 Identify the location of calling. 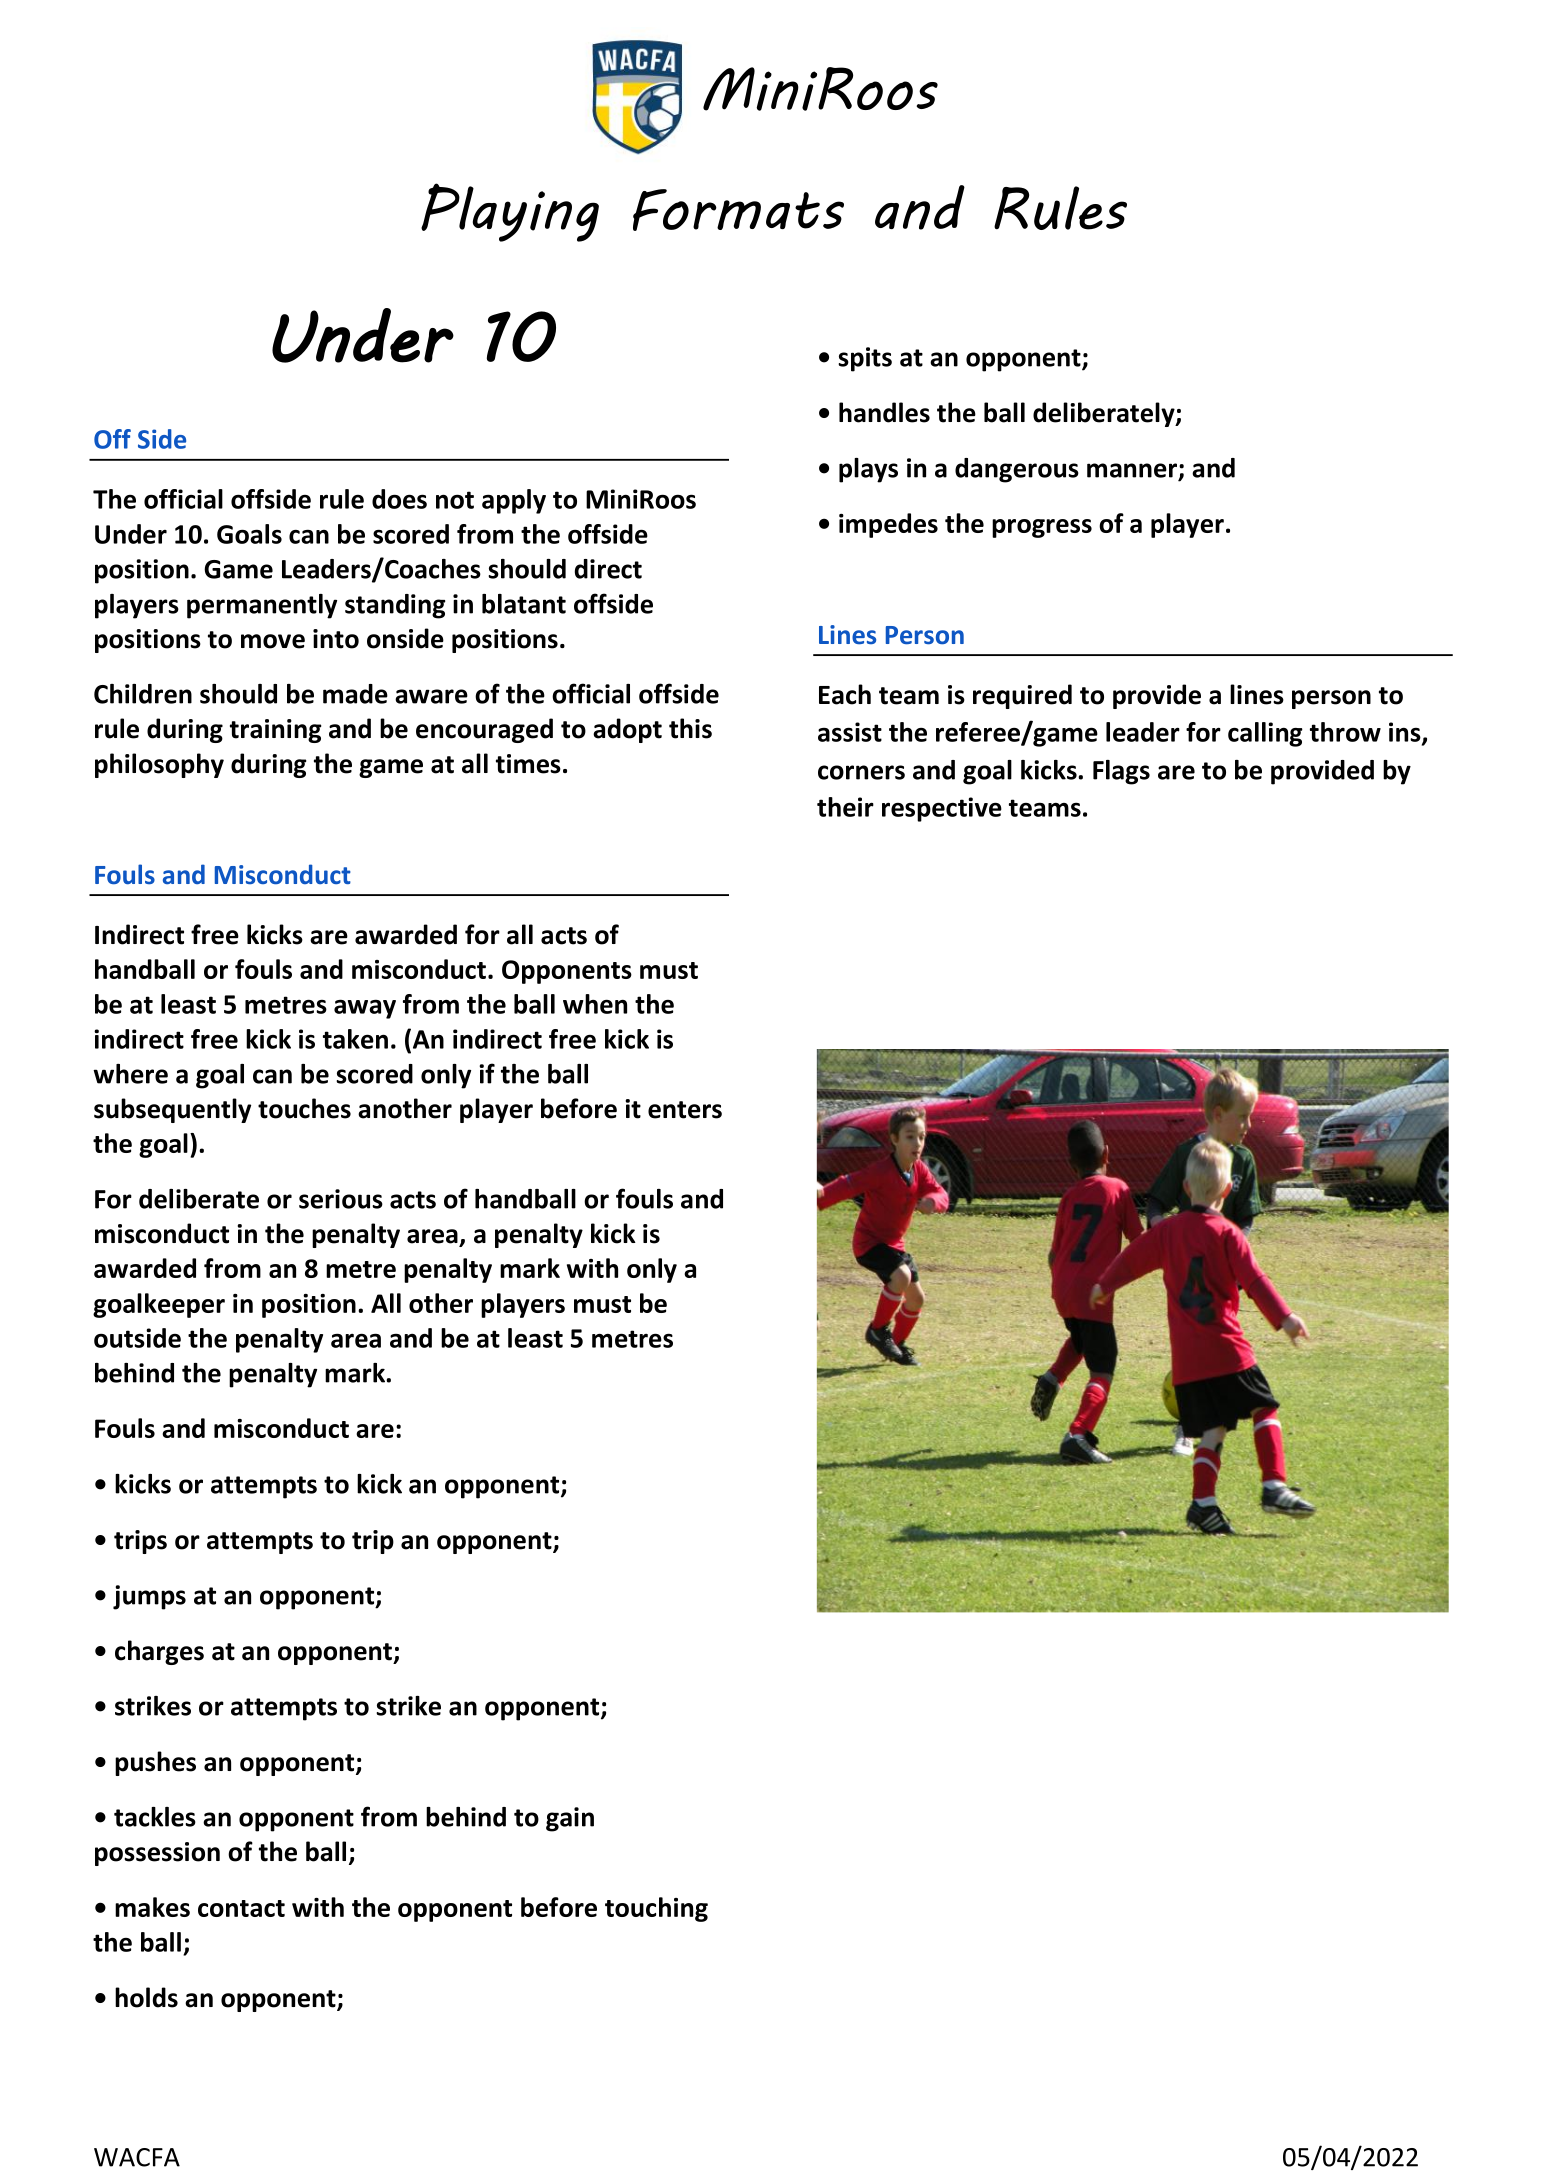
(1265, 734).
